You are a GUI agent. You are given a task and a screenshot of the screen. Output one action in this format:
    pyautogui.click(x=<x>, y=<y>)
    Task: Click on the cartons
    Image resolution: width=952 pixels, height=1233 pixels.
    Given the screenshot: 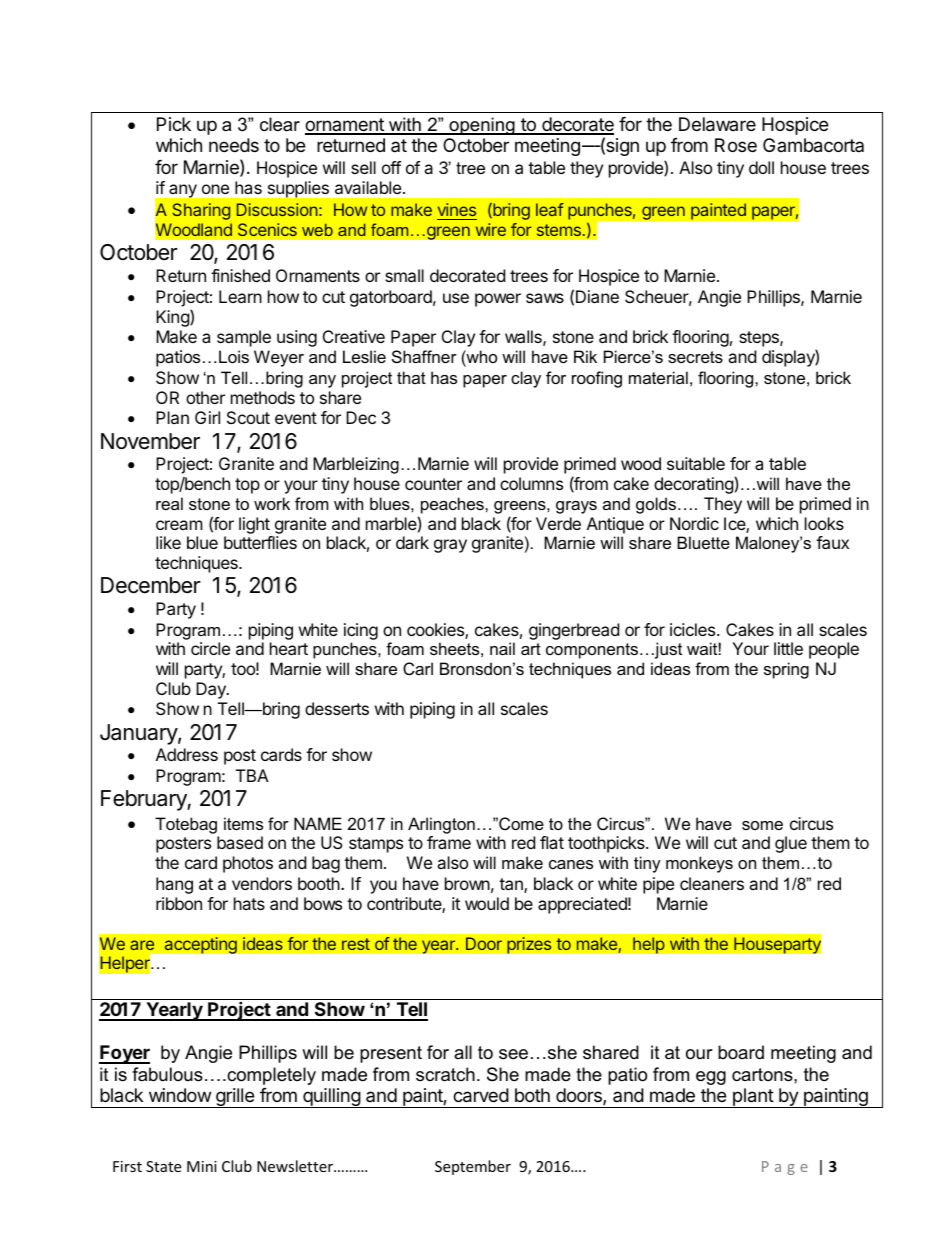 What is the action you would take?
    pyautogui.click(x=763, y=1075)
